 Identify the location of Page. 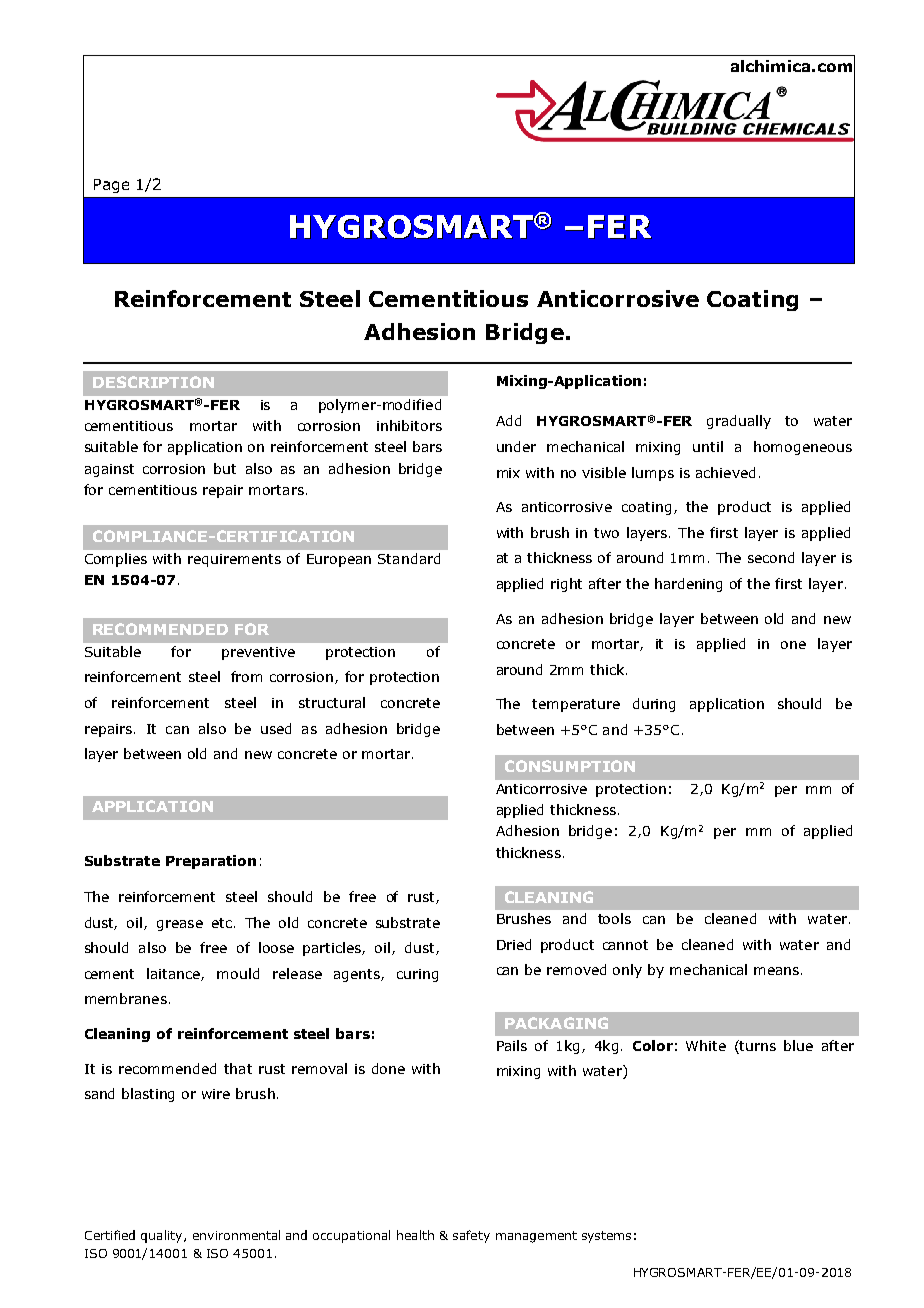
(111, 186).
